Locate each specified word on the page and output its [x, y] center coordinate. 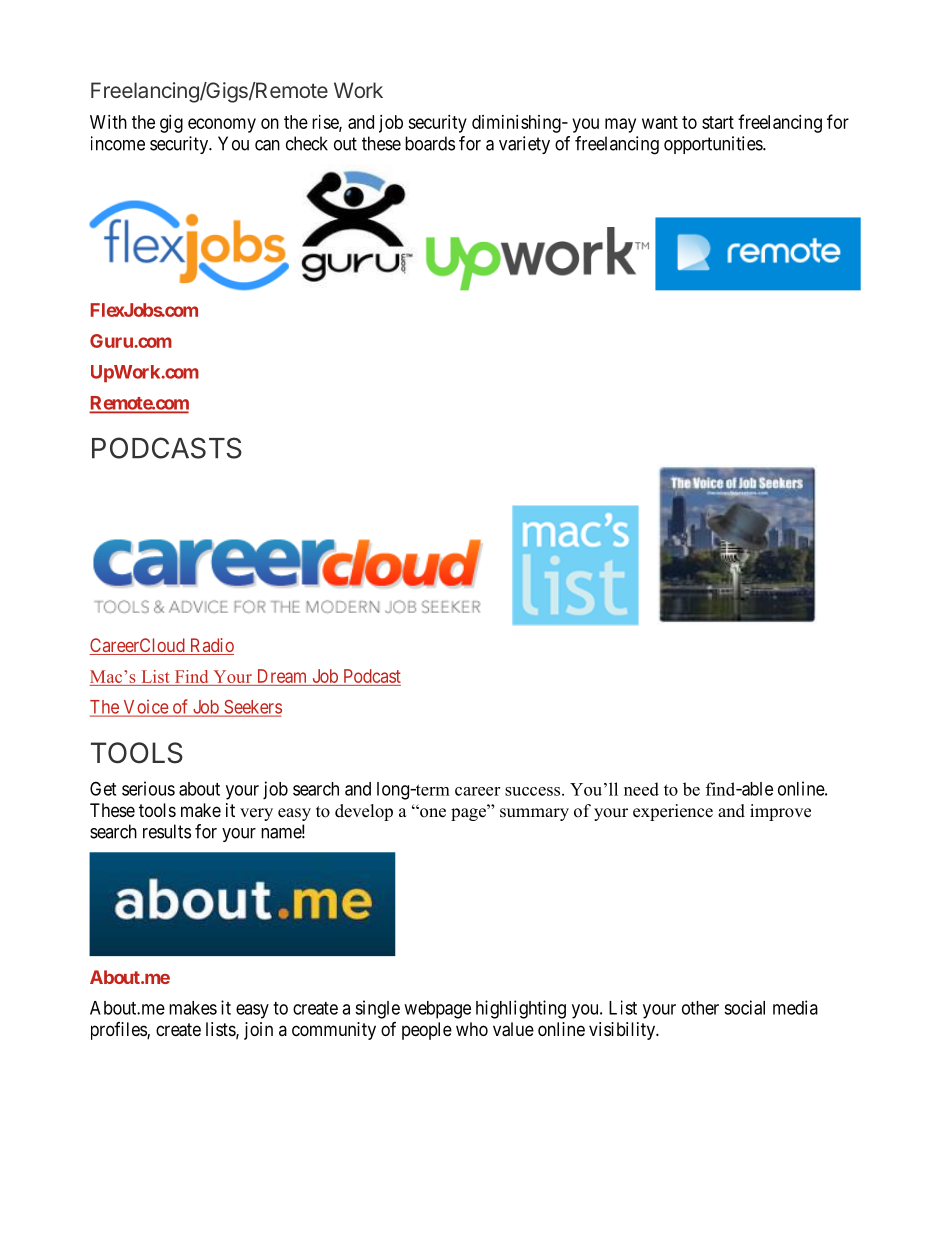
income [118, 143]
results [167, 831]
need [641, 789]
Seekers [252, 708]
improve [780, 812]
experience [673, 812]
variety [524, 145]
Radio [210, 646]
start [718, 122]
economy [222, 125]
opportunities [714, 145]
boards [430, 143]
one [432, 812]
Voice [145, 707]
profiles [119, 1031]
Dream [282, 676]
